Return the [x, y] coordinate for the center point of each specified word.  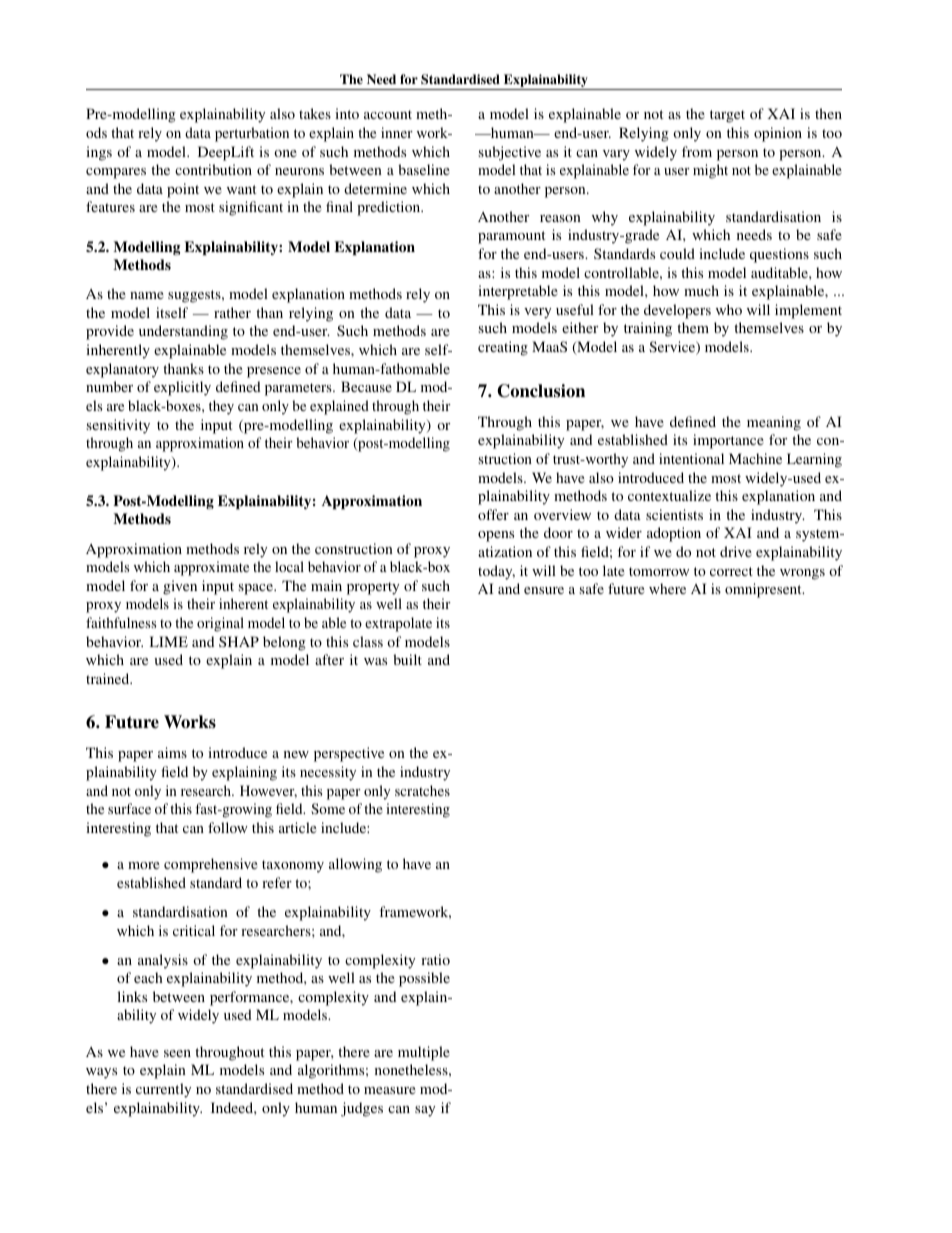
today [496, 572]
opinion [778, 134]
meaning [774, 423]
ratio [435, 959]
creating [503, 348]
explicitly [182, 388]
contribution [213, 169]
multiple [424, 1053]
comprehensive [210, 865]
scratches [422, 790]
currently [163, 1090]
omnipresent [764, 590]
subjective [510, 153]
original [220, 624]
